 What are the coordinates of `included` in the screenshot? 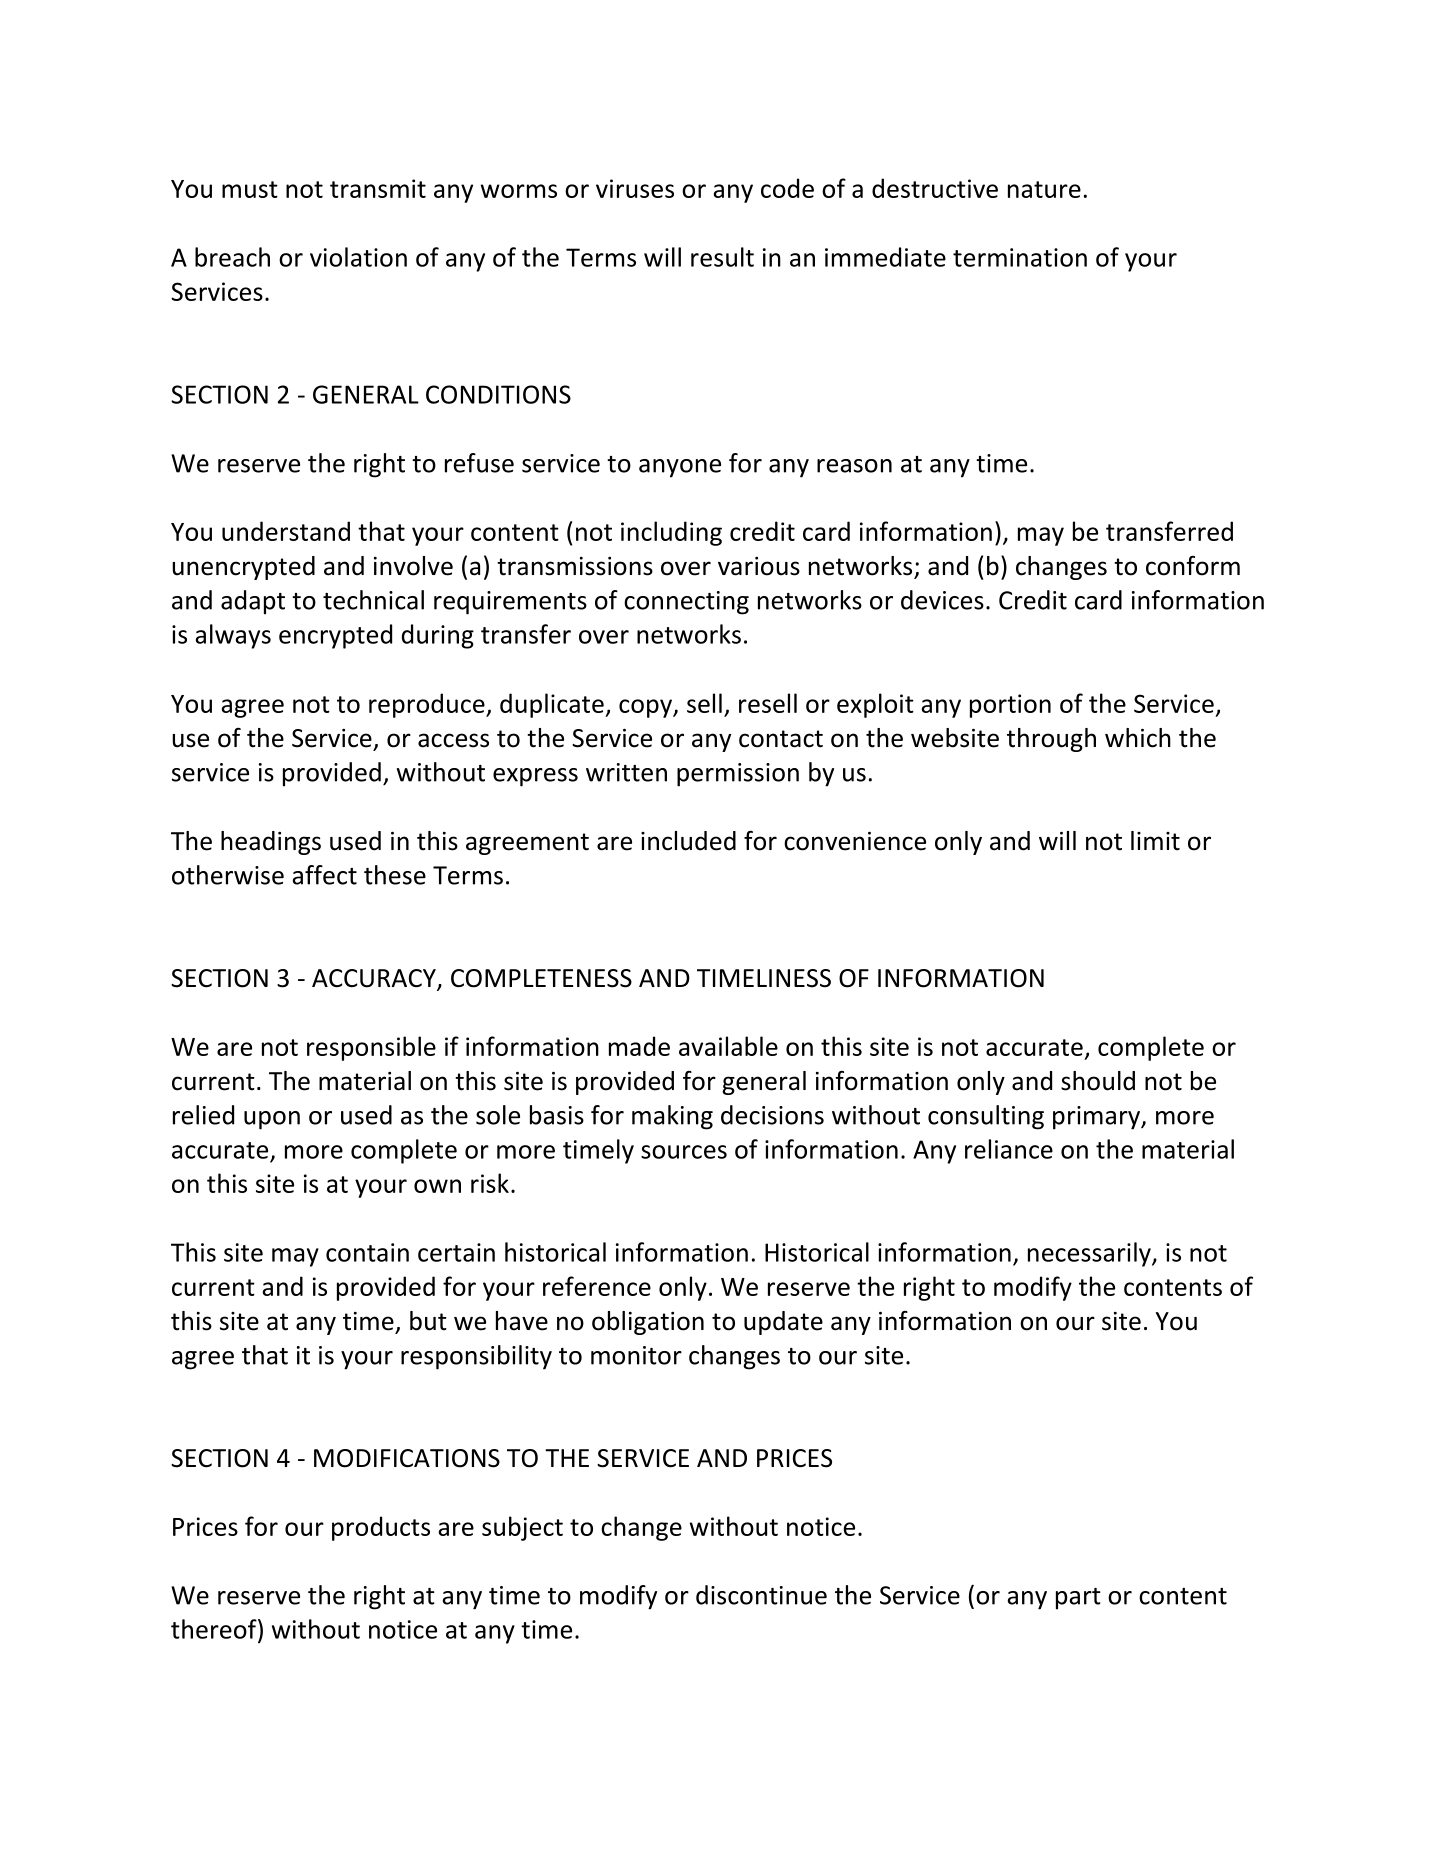 It's located at (688, 841).
